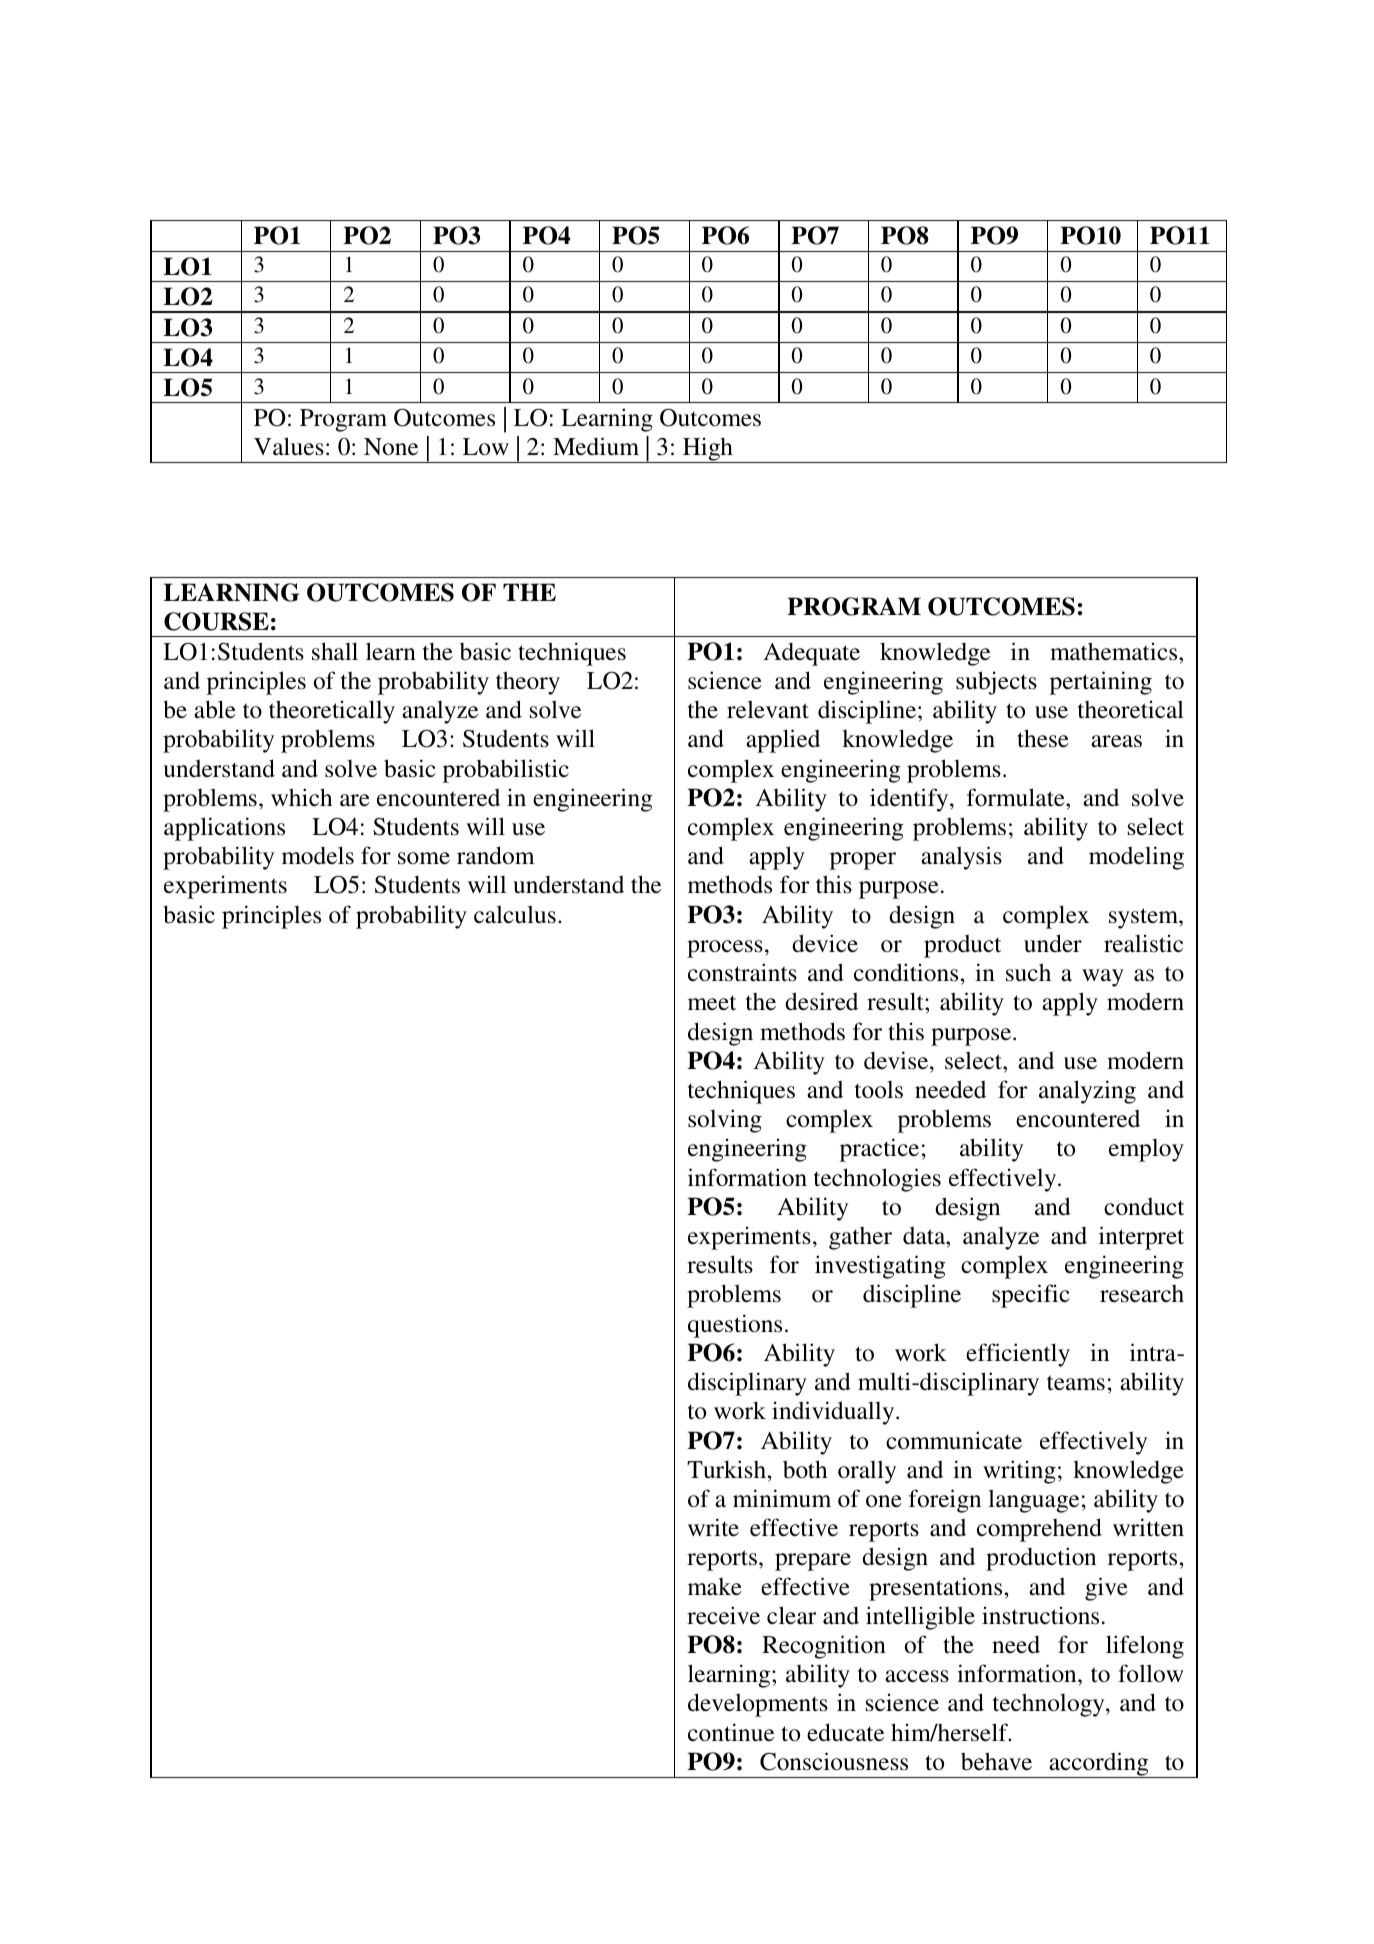  Describe the element at coordinates (731, 1732) in the screenshot. I see `continue` at that location.
